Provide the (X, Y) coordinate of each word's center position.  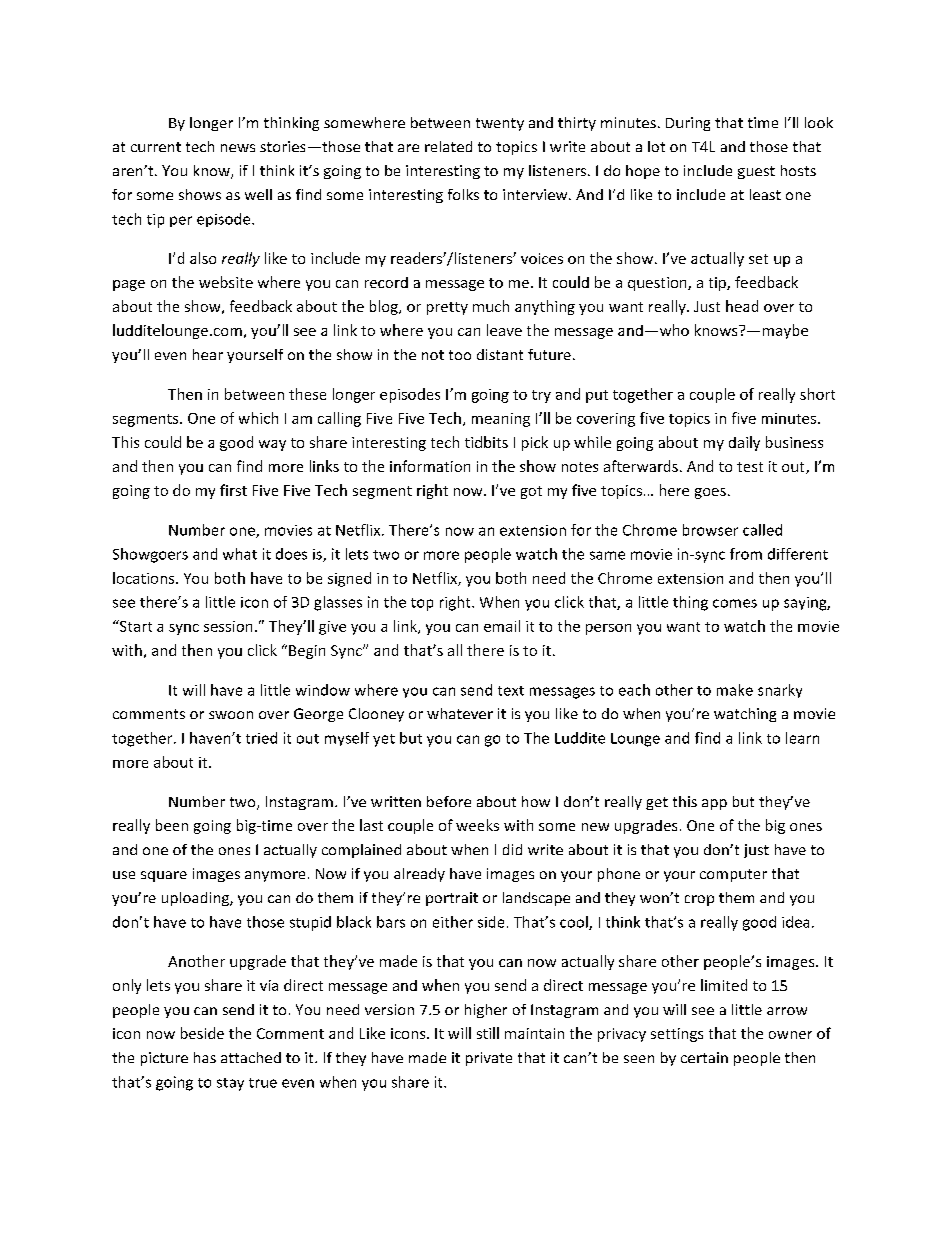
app (714, 804)
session (228, 626)
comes (735, 603)
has (205, 1057)
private (489, 1059)
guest (756, 172)
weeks (477, 825)
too (460, 355)
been (172, 825)
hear (208, 354)
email (502, 626)
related (448, 146)
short (817, 394)
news (238, 148)
